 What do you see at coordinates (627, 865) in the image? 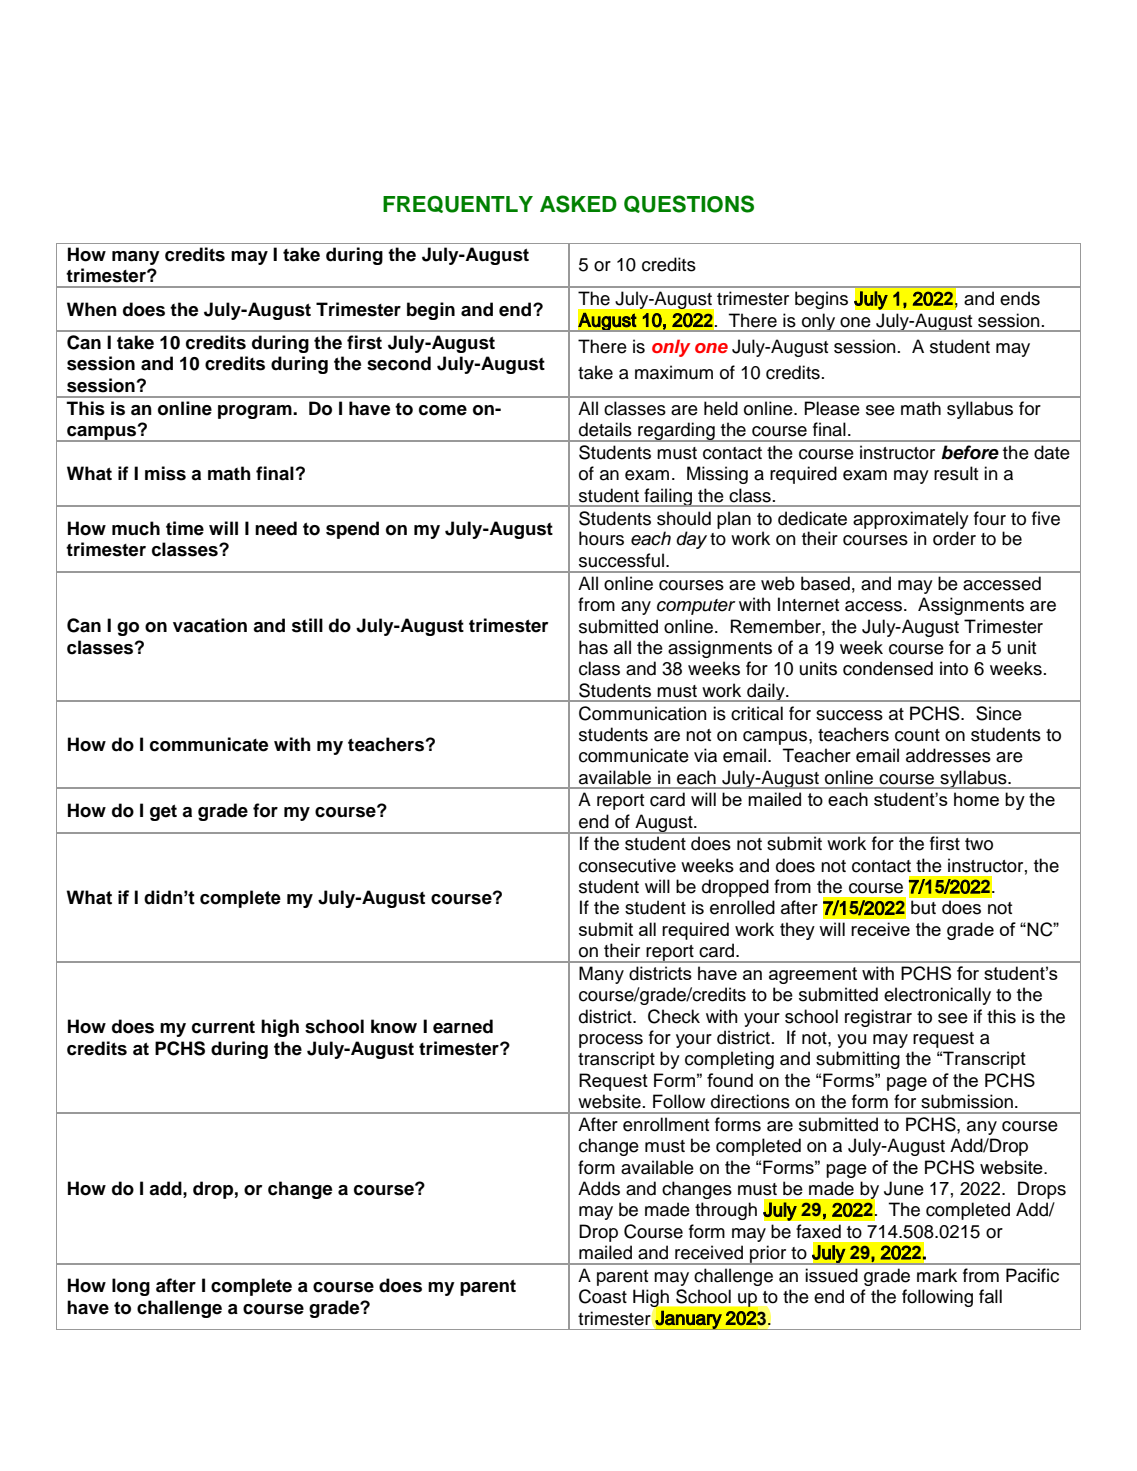
I see `consecutive` at bounding box center [627, 865].
